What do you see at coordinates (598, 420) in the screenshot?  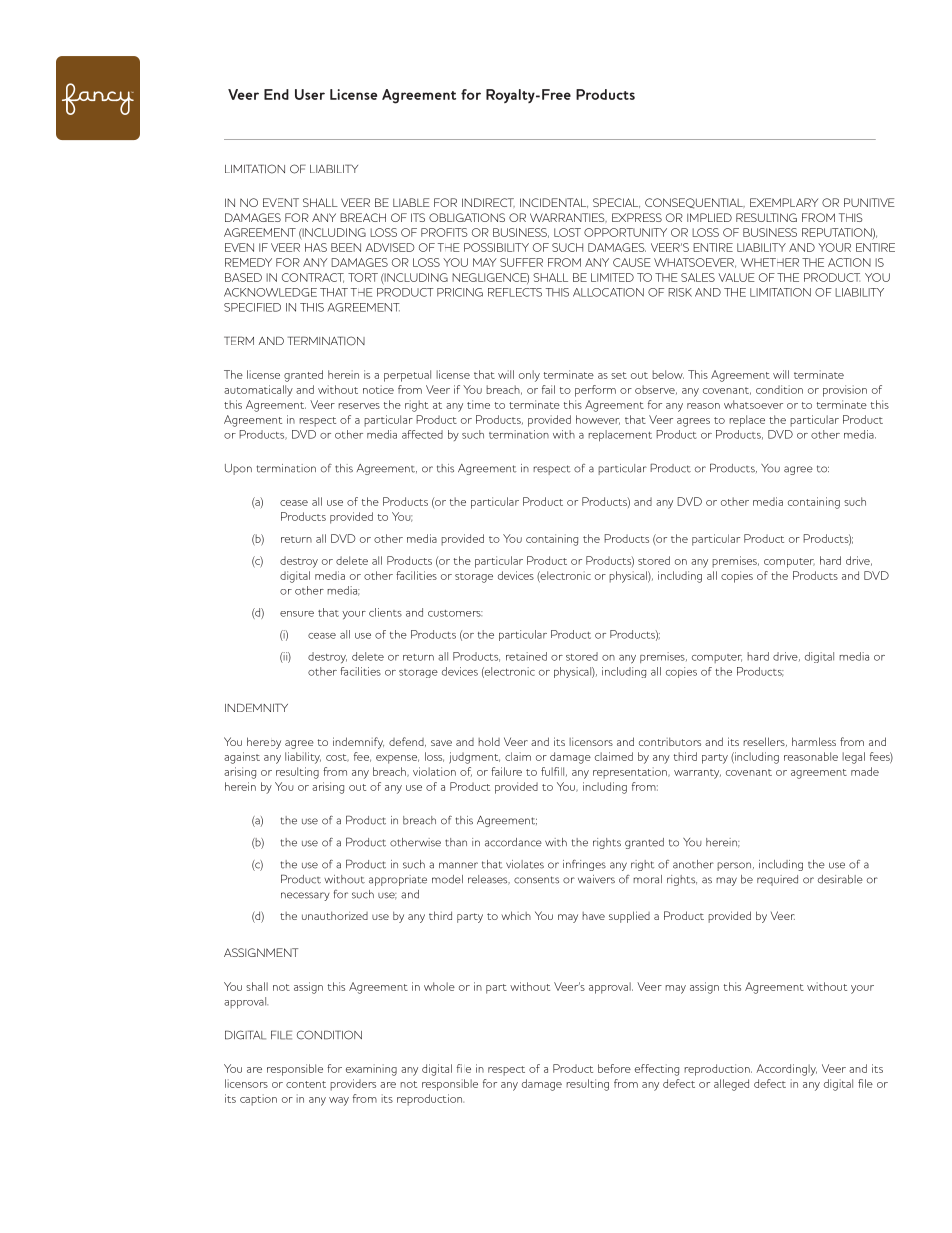 I see `however` at bounding box center [598, 420].
